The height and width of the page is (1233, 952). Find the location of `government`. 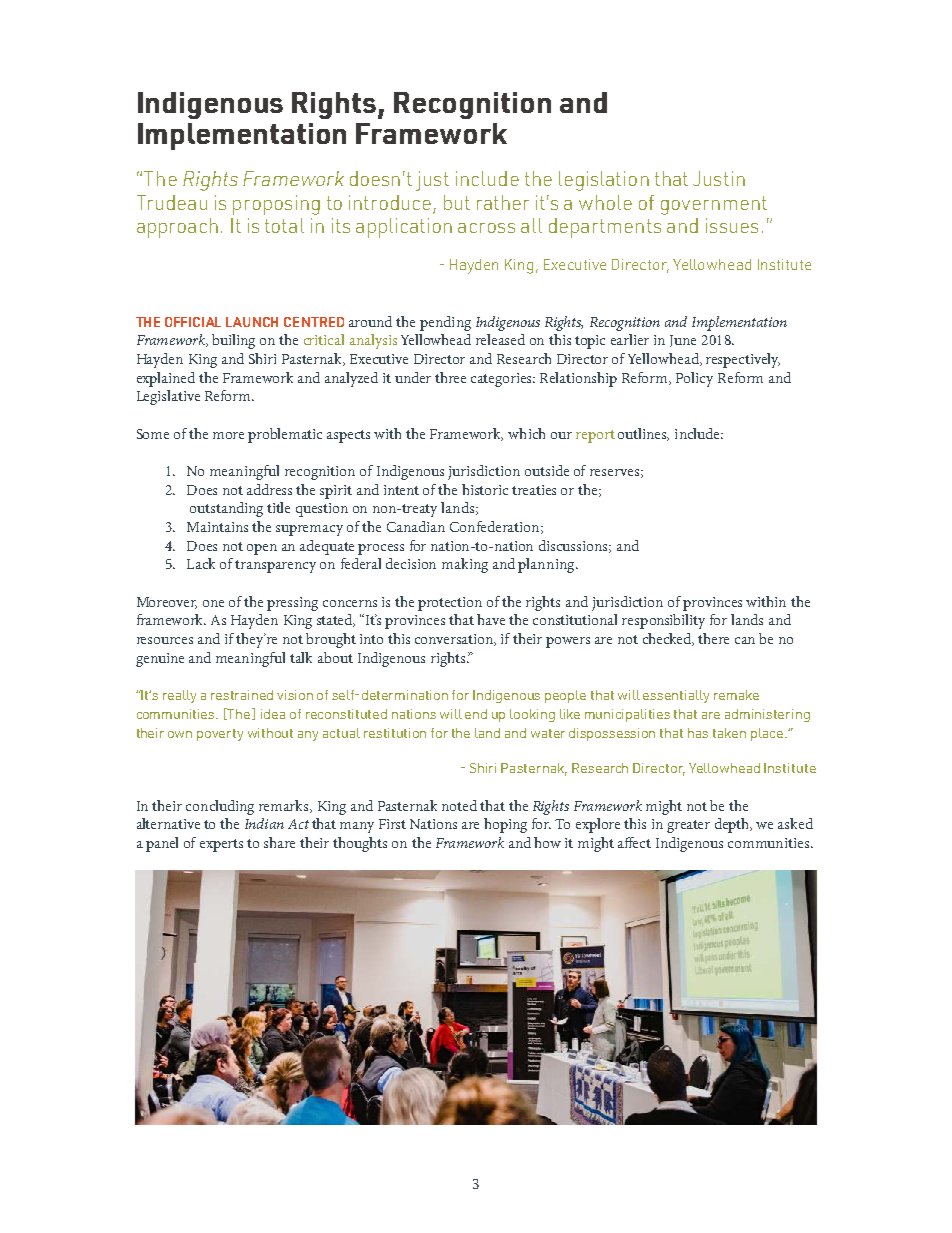

government is located at coordinates (714, 205).
